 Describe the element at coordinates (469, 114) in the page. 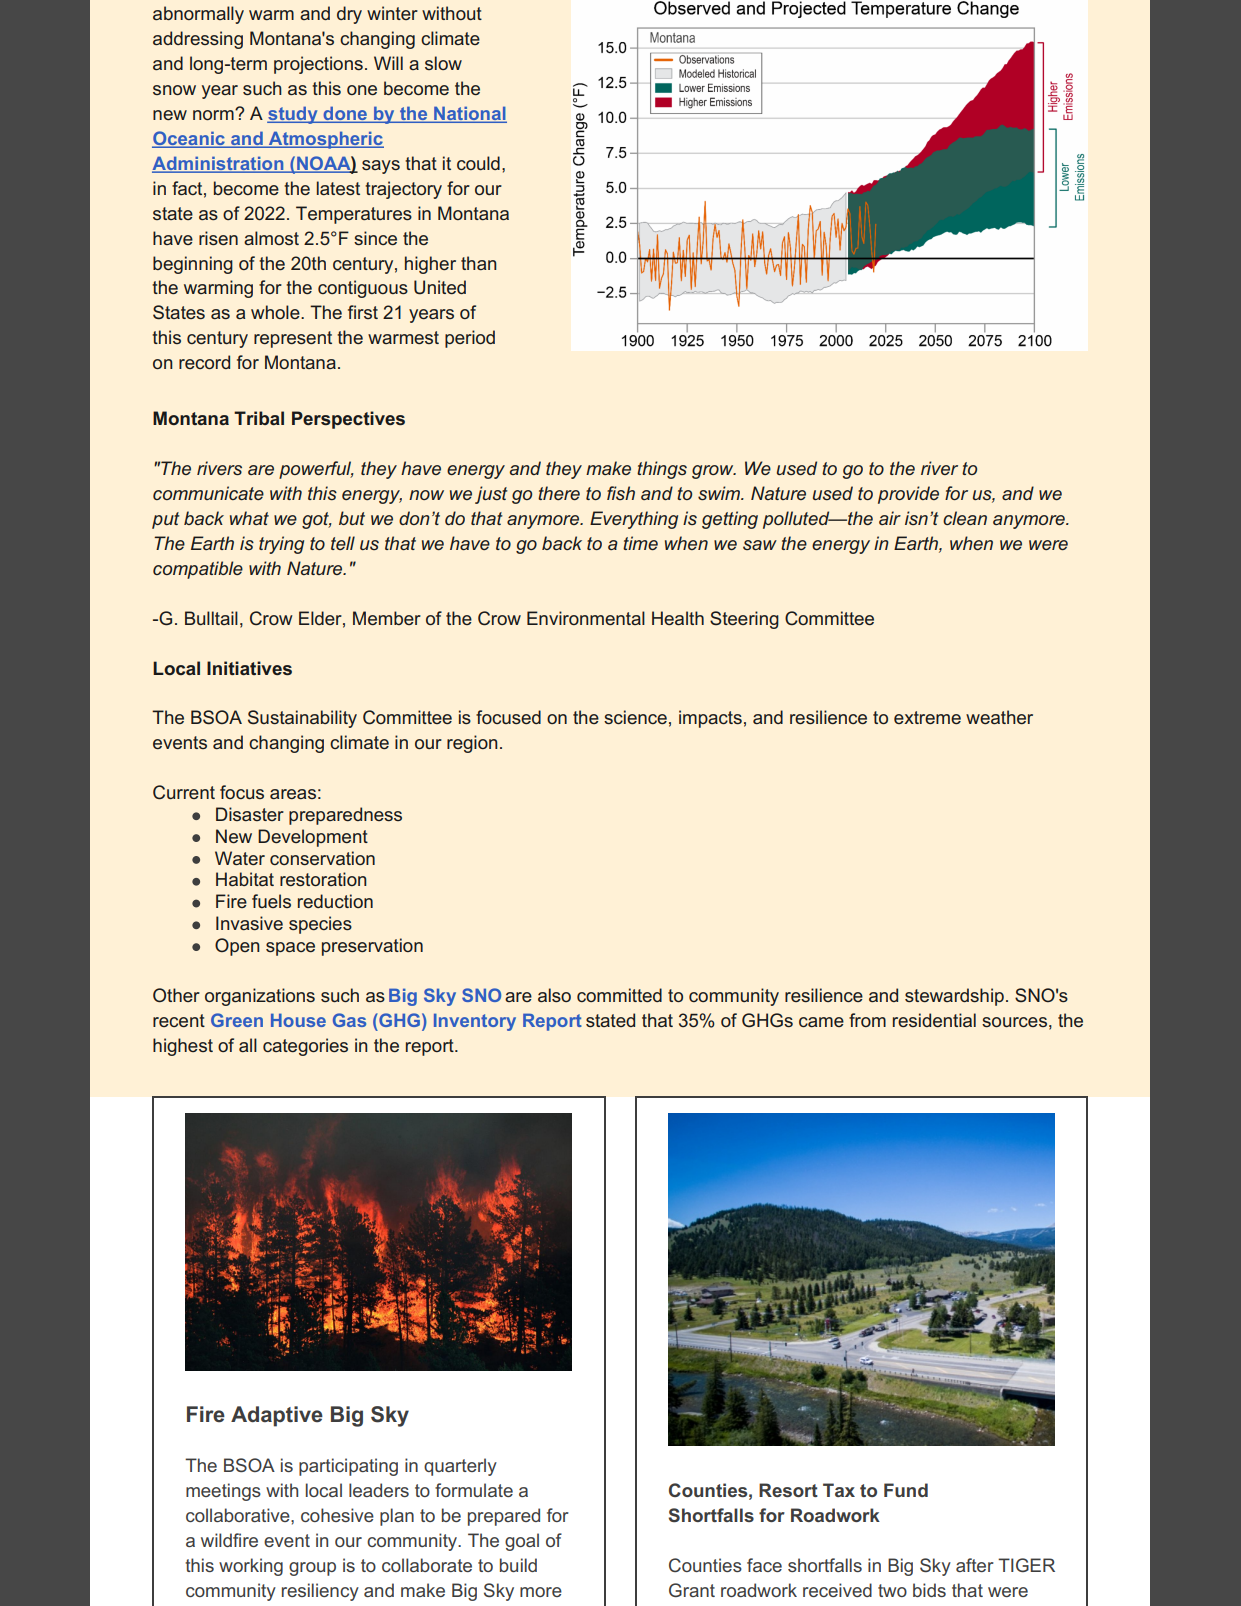

I see `National` at that location.
